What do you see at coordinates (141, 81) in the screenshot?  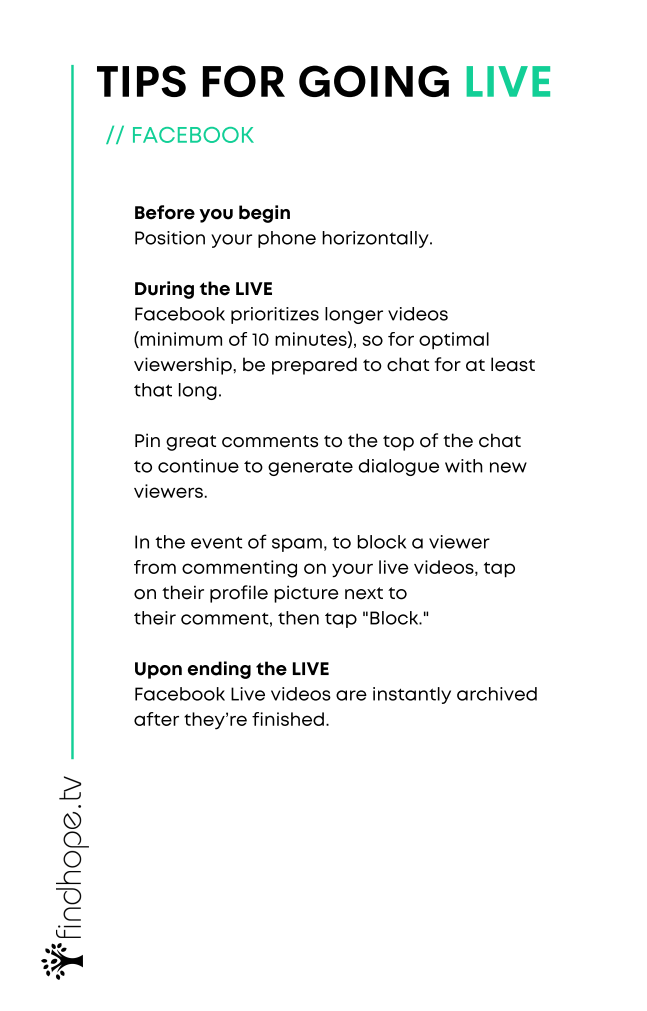 I see `TIPS` at bounding box center [141, 81].
